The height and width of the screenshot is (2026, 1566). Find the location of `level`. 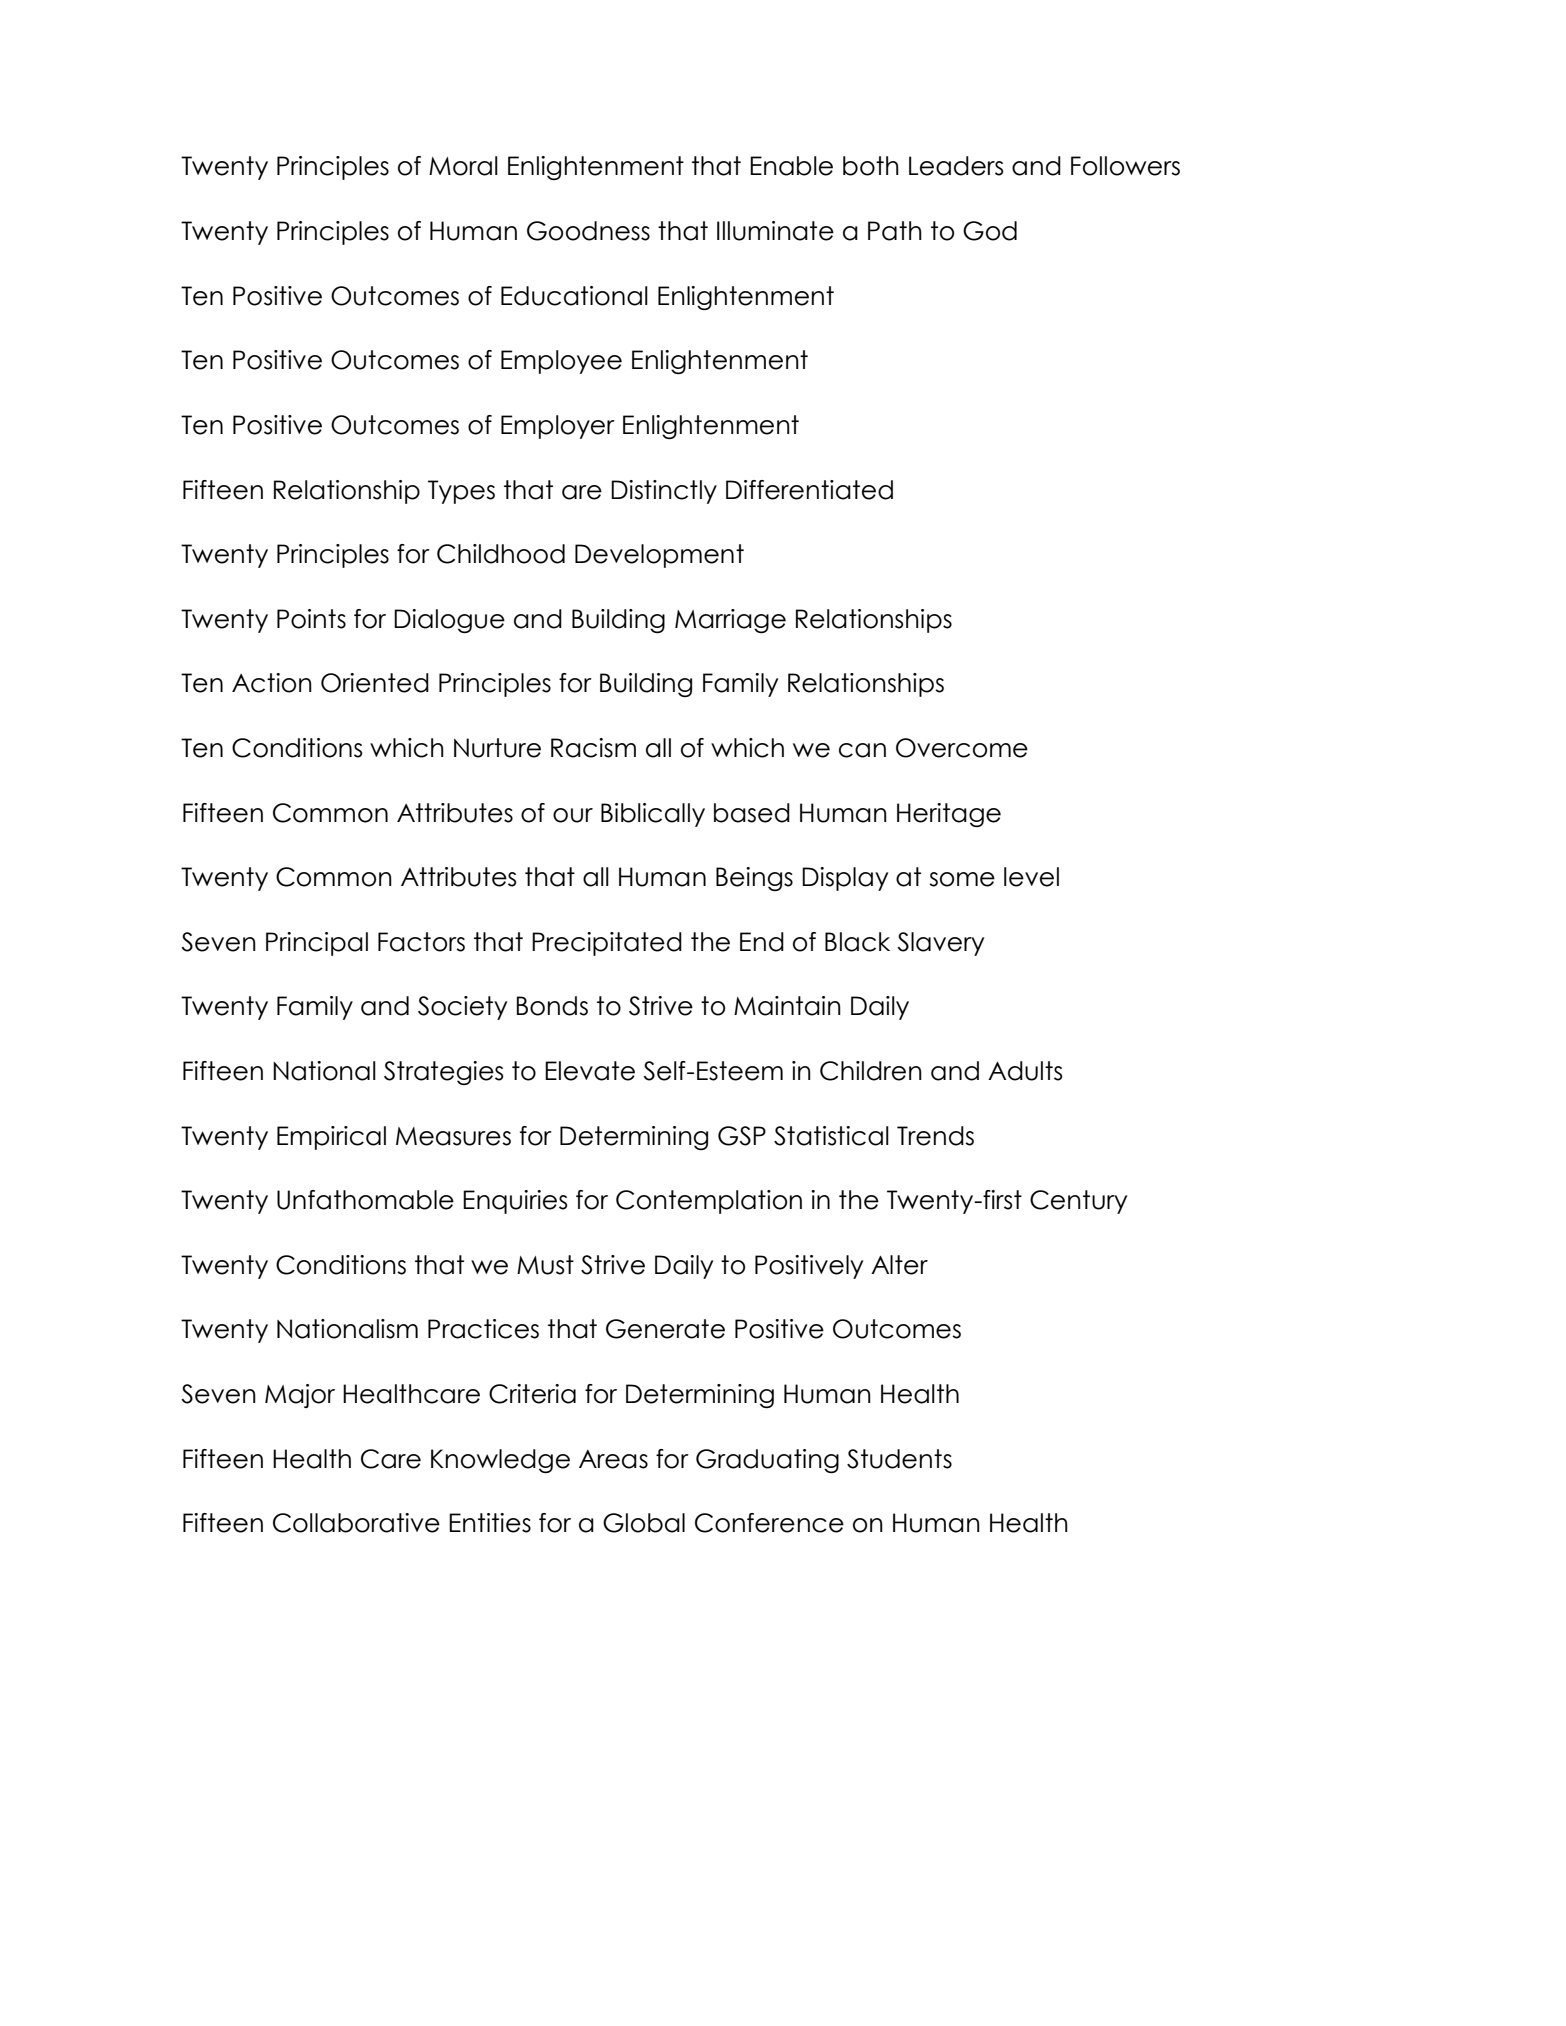

level is located at coordinates (1031, 877).
